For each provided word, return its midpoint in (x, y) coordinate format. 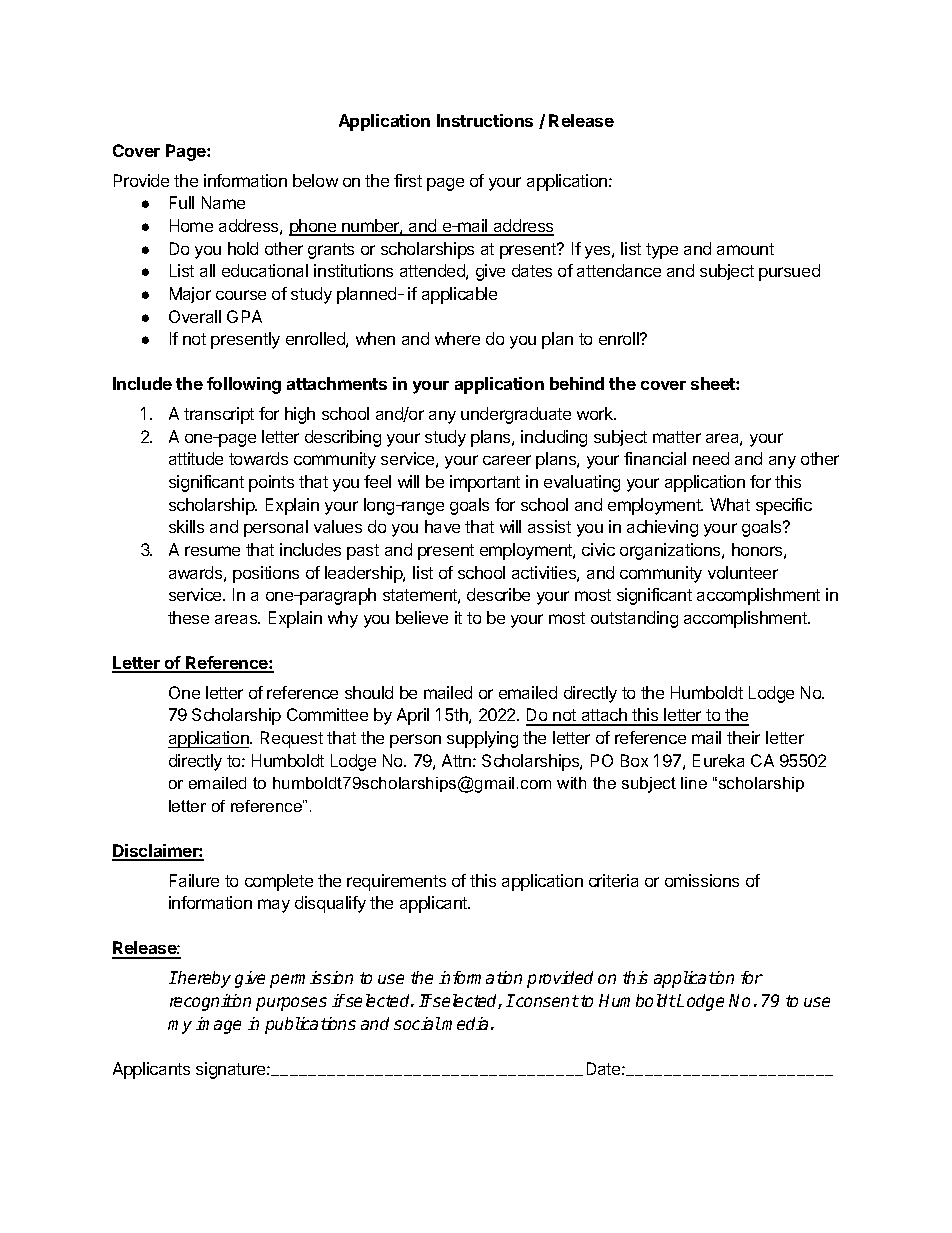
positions (266, 574)
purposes (291, 1004)
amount (745, 249)
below (315, 180)
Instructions (485, 120)
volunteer (743, 572)
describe (498, 594)
